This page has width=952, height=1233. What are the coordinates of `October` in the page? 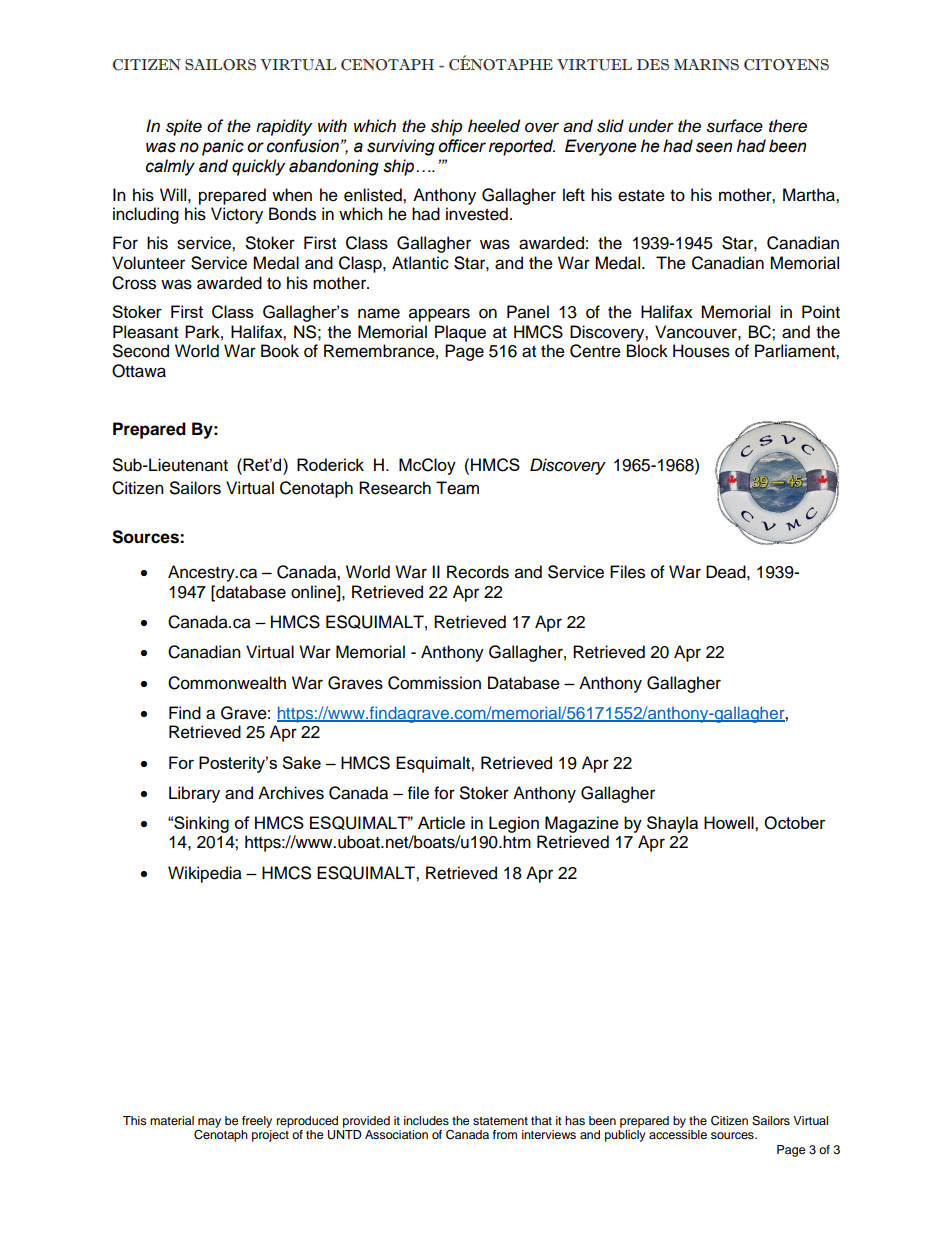 It's located at (795, 823).
